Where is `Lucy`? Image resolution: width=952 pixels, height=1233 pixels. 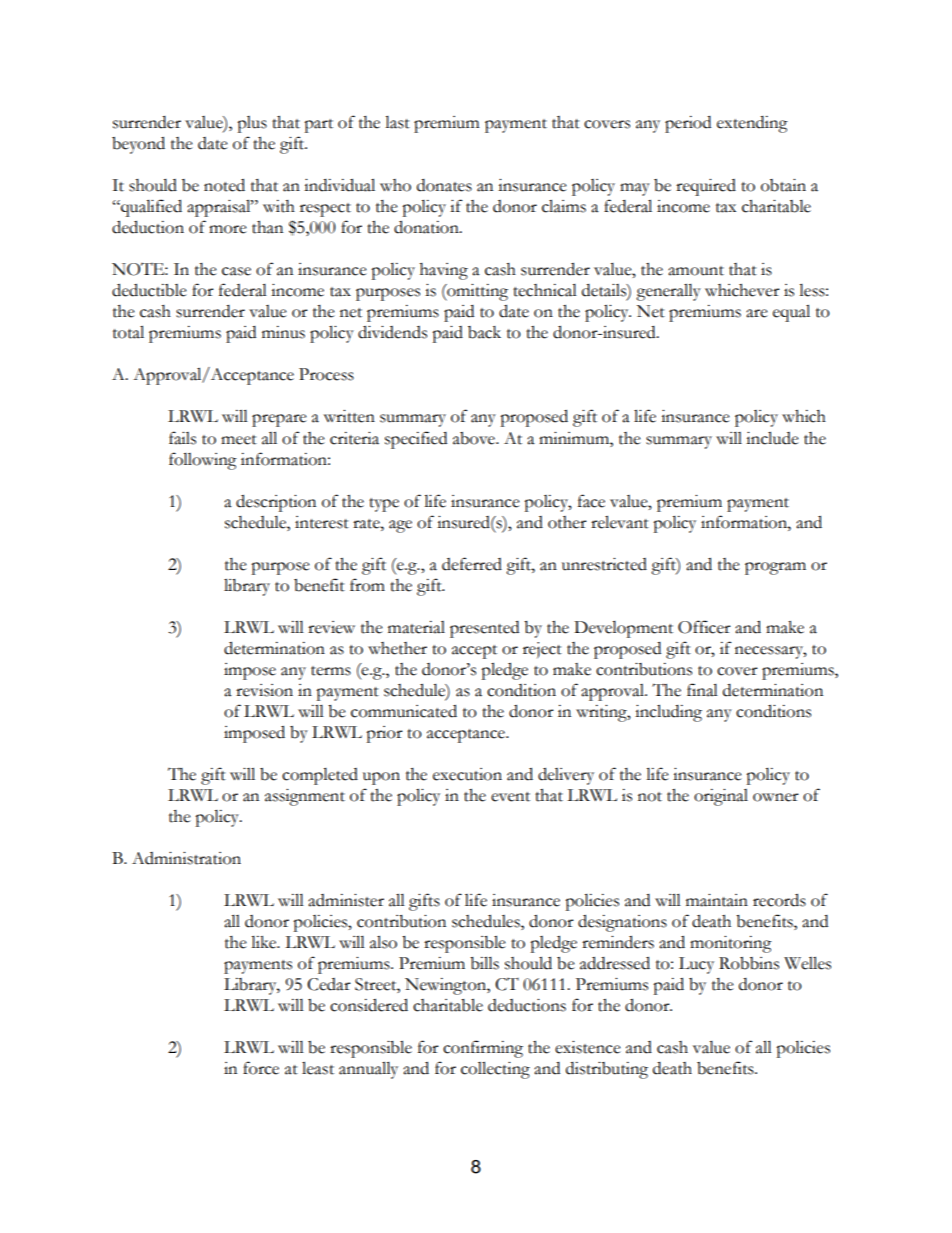 Lucy is located at coordinates (696, 965).
